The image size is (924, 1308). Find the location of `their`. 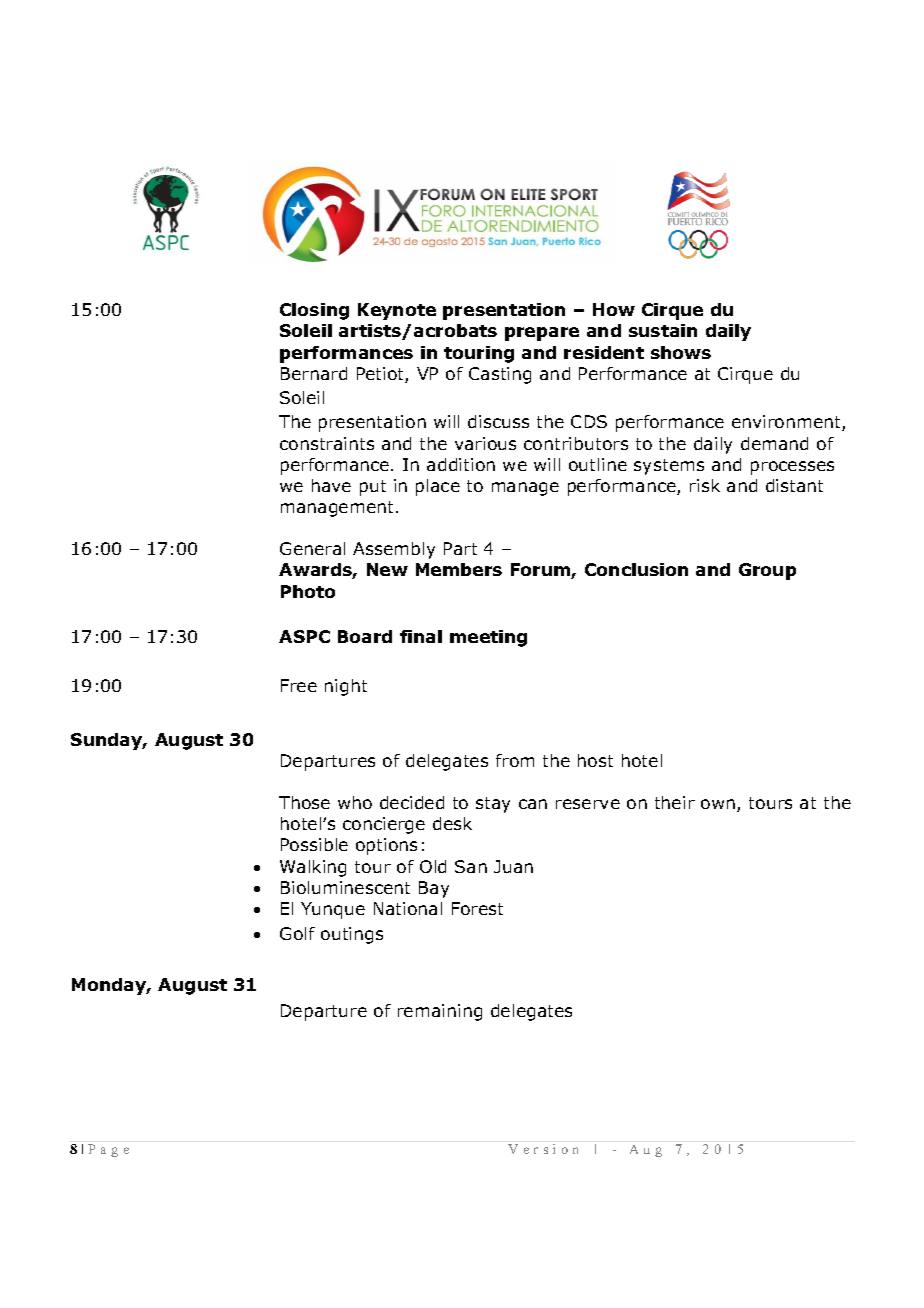

their is located at coordinates (675, 802).
